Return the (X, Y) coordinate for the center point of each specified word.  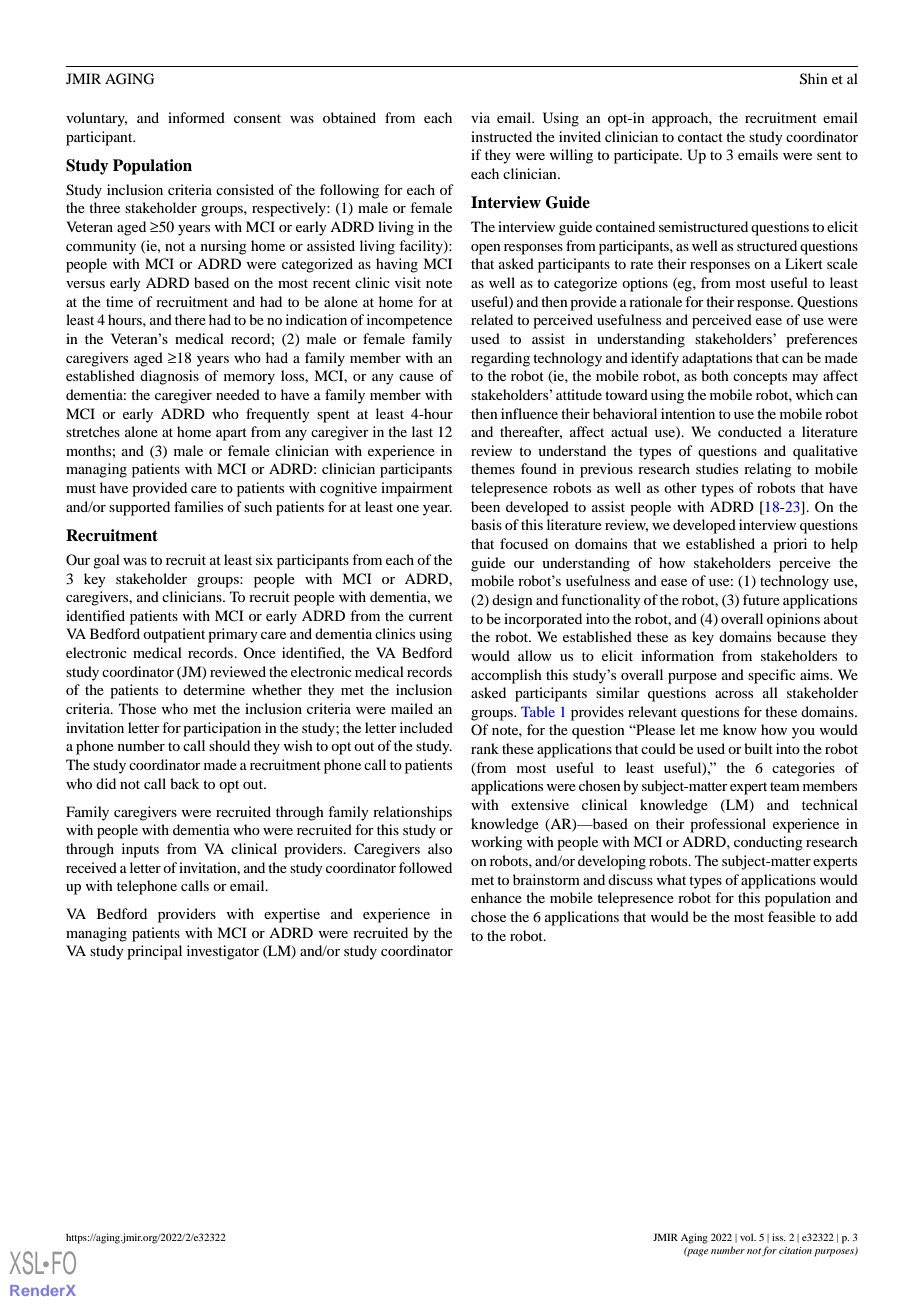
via (480, 117)
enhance (496, 897)
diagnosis (169, 377)
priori (790, 545)
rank (485, 748)
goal (106, 561)
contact (700, 137)
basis (486, 524)
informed (196, 117)
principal (154, 952)
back (184, 783)
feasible (792, 916)
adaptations (717, 359)
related (492, 319)
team (785, 786)
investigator (223, 952)
